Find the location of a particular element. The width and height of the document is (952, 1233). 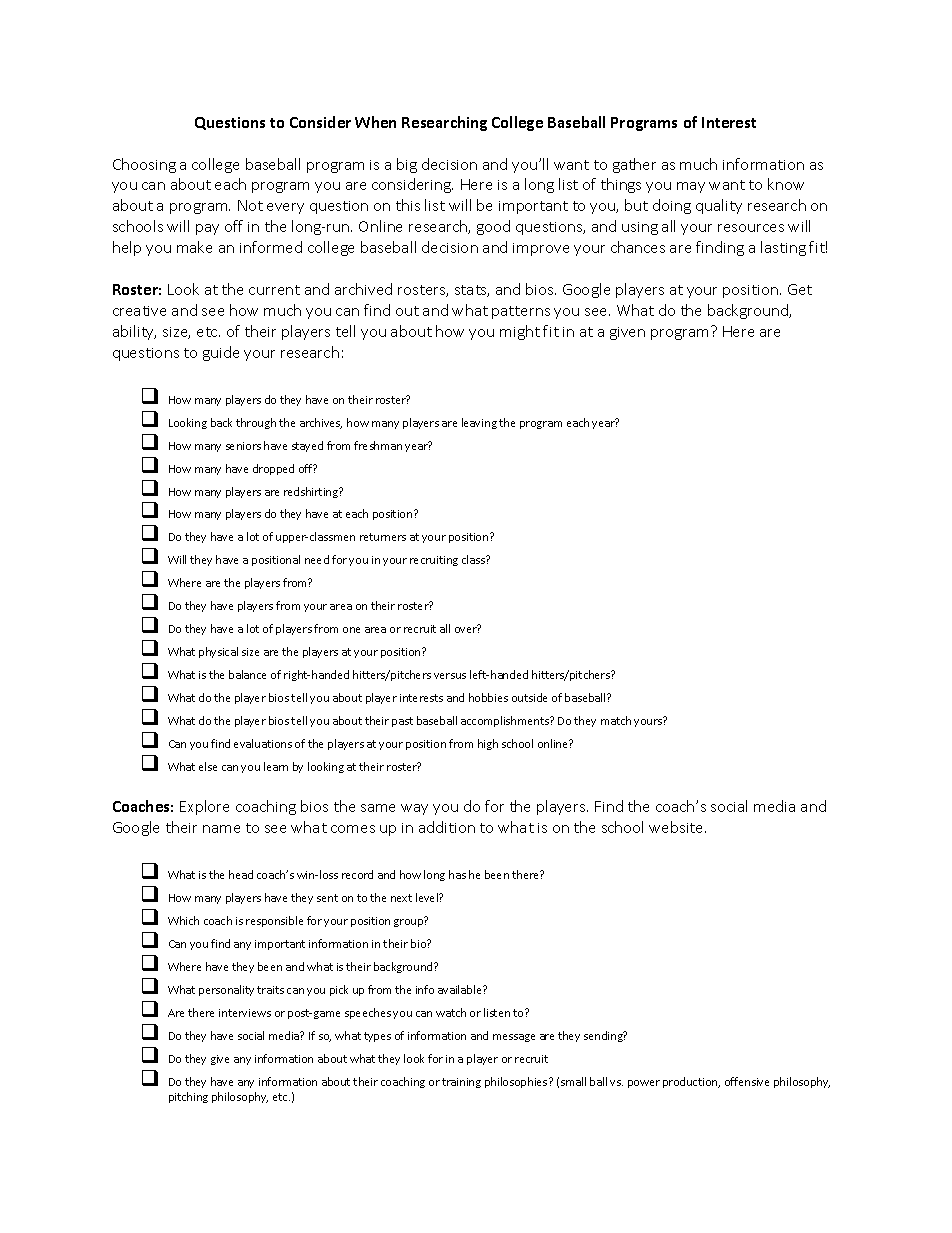

pitching is located at coordinates (188, 1097).
